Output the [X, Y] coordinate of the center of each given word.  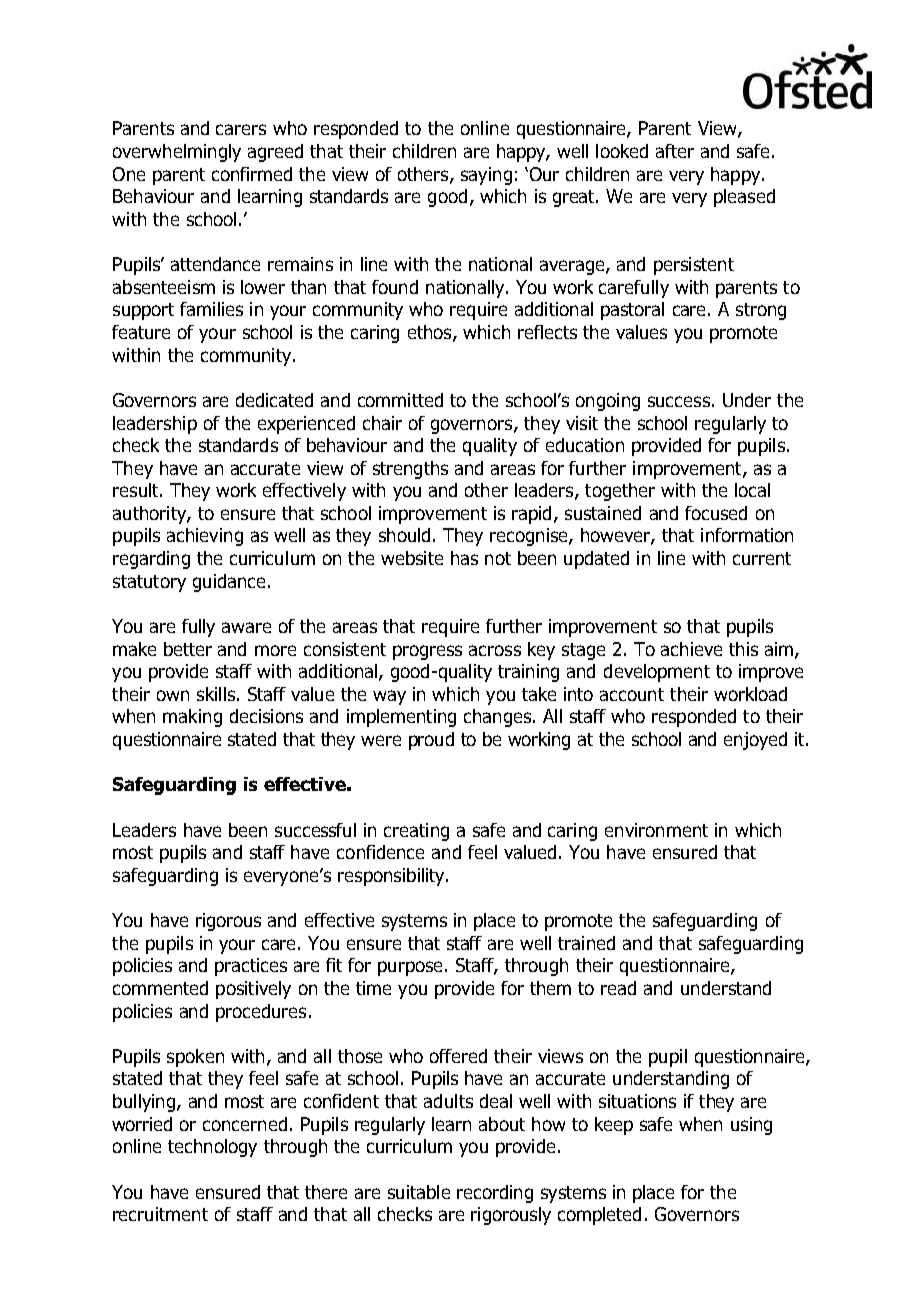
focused [716, 513]
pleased [744, 198]
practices [251, 967]
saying [486, 176]
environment [656, 830]
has [464, 558]
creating [416, 832]
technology [212, 1148]
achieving [205, 537]
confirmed [252, 174]
